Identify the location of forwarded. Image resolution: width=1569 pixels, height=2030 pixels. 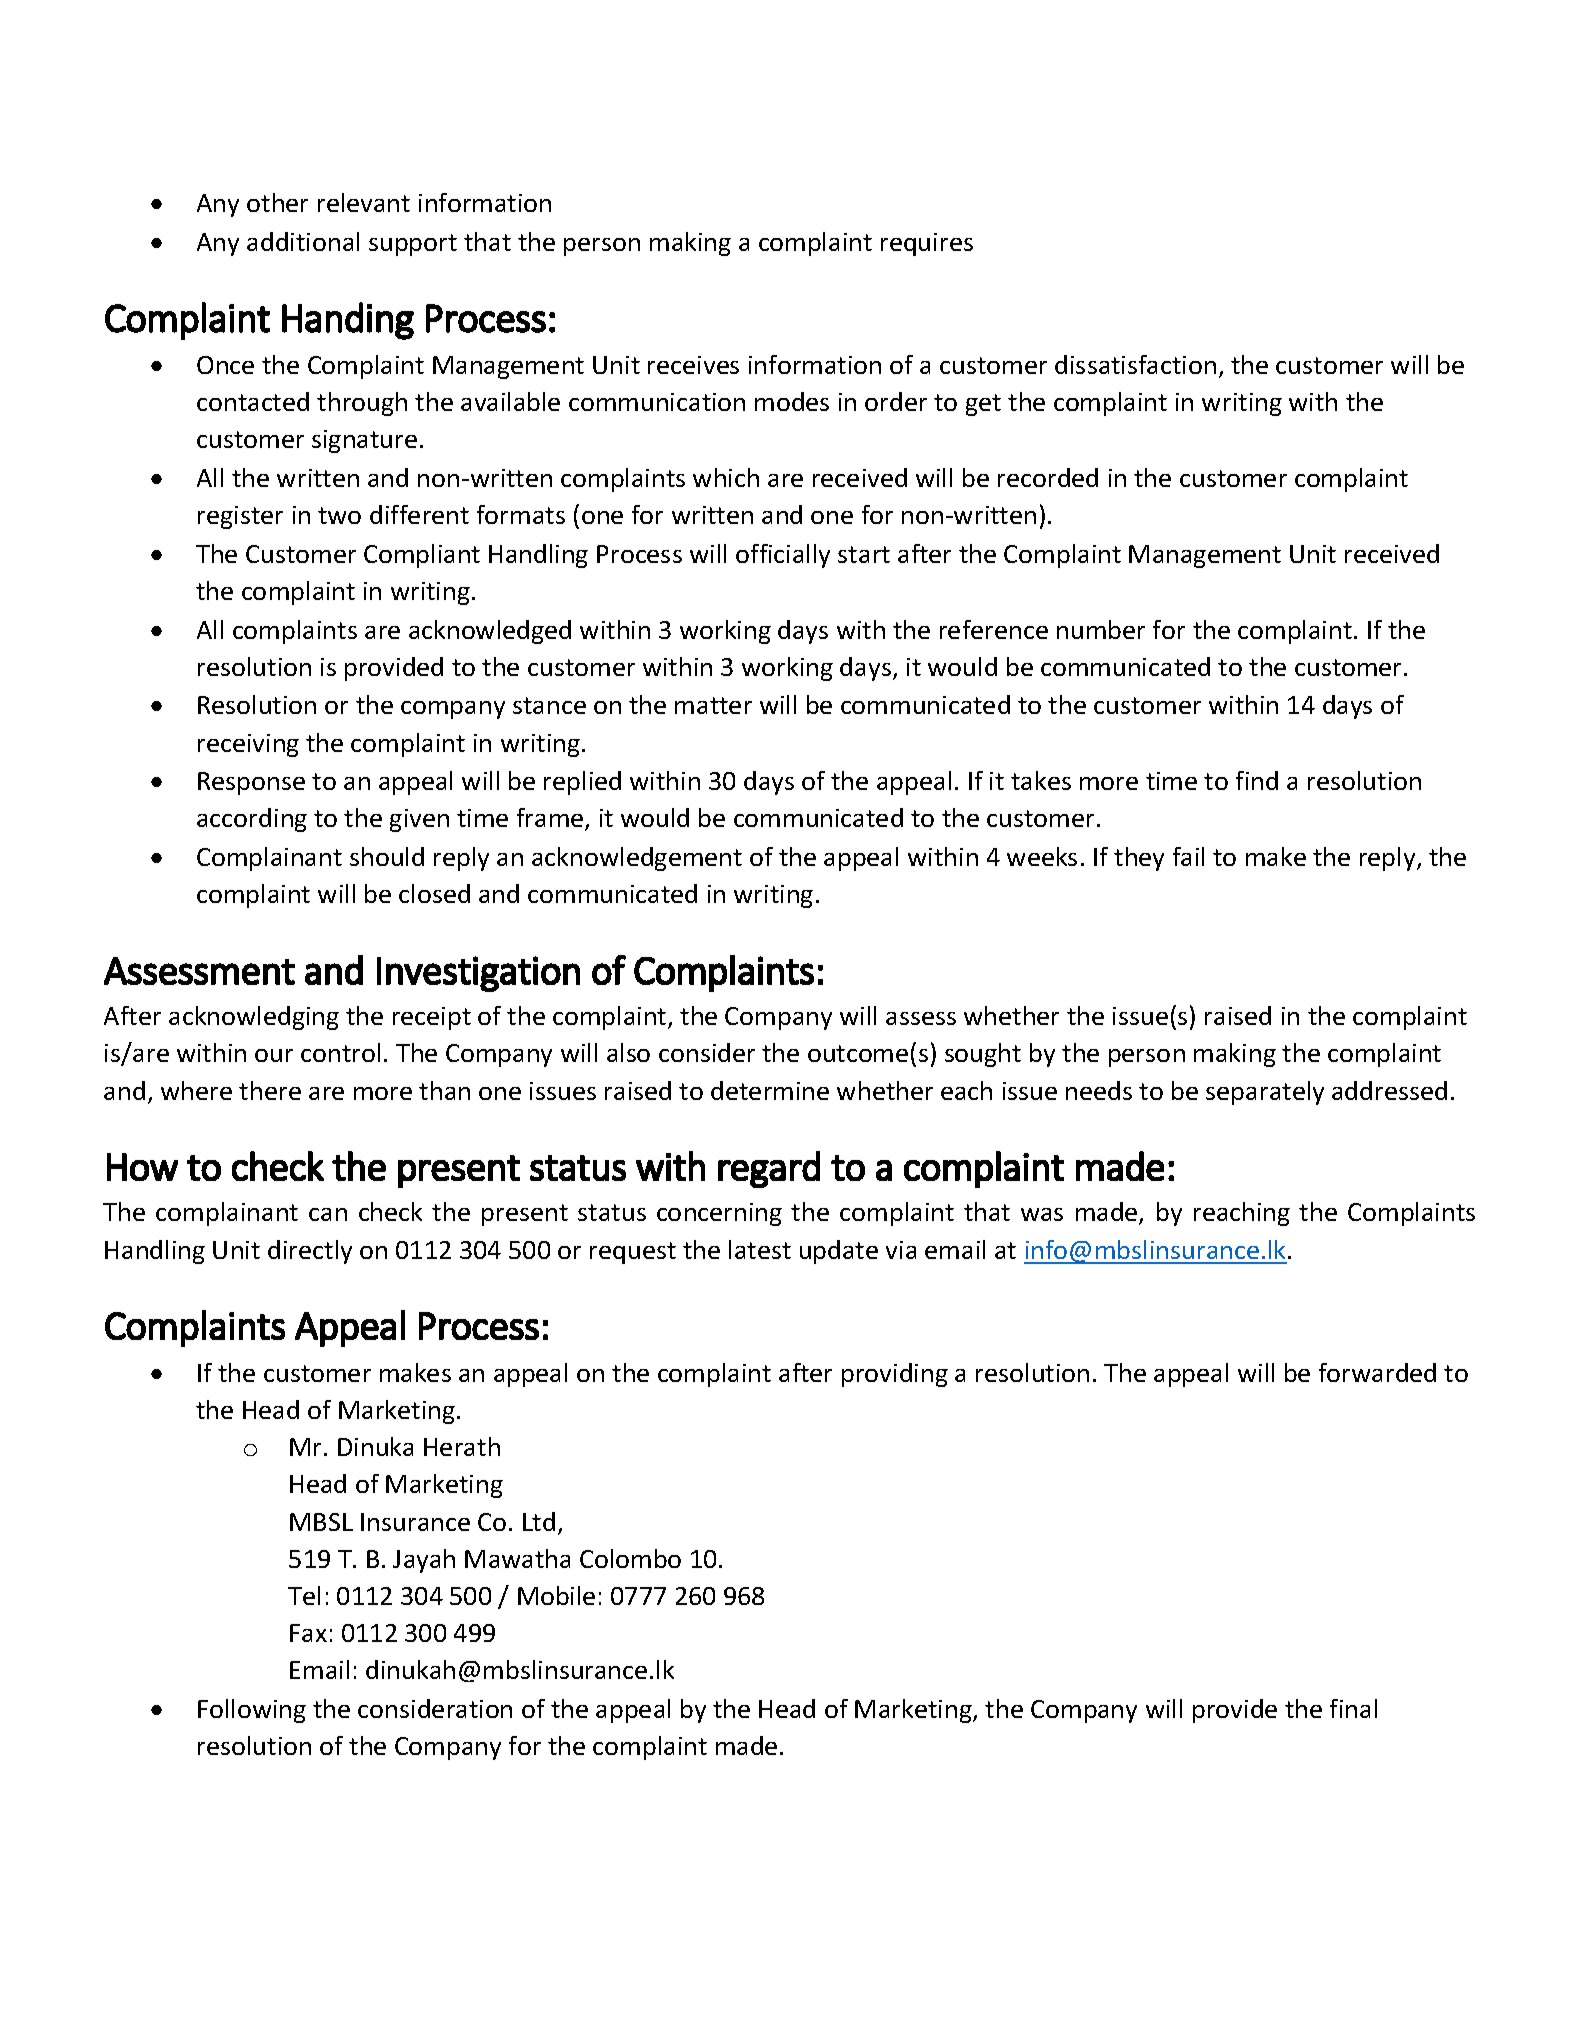
(1377, 1372).
